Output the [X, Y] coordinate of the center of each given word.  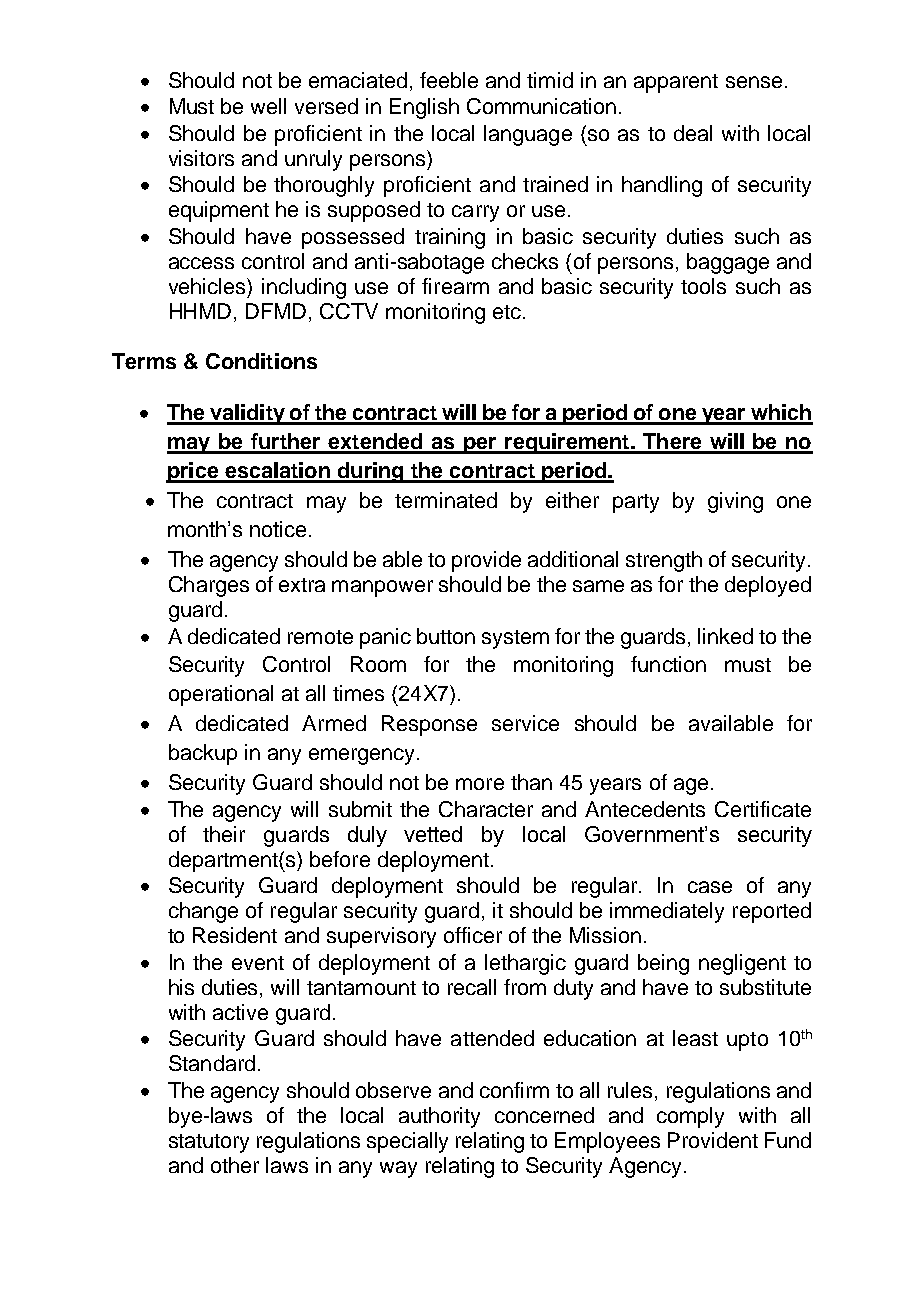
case [710, 887]
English [424, 108]
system [515, 639]
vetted [433, 834]
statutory [209, 1143]
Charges [209, 586]
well [268, 106]
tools [703, 286]
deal [693, 133]
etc [507, 312]
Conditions [261, 361]
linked [725, 636]
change [203, 912]
